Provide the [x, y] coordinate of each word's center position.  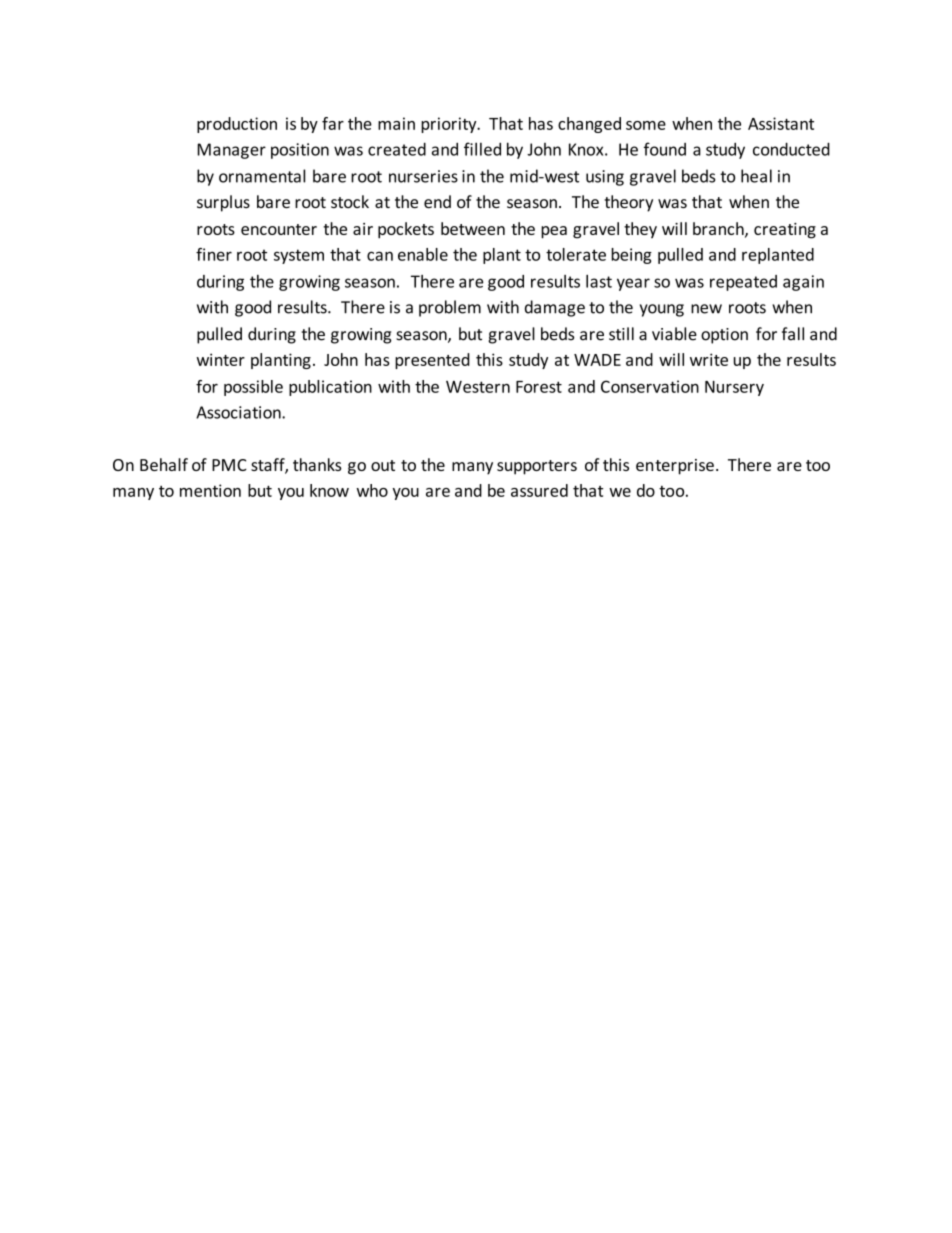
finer [214, 254]
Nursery [734, 388]
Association [239, 412]
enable [423, 254]
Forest [539, 387]
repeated [743, 283]
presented [432, 361]
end [437, 201]
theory [628, 203]
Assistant [781, 123]
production [237, 125]
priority [450, 125]
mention [210, 490]
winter [220, 359]
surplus [223, 203]
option [724, 336]
